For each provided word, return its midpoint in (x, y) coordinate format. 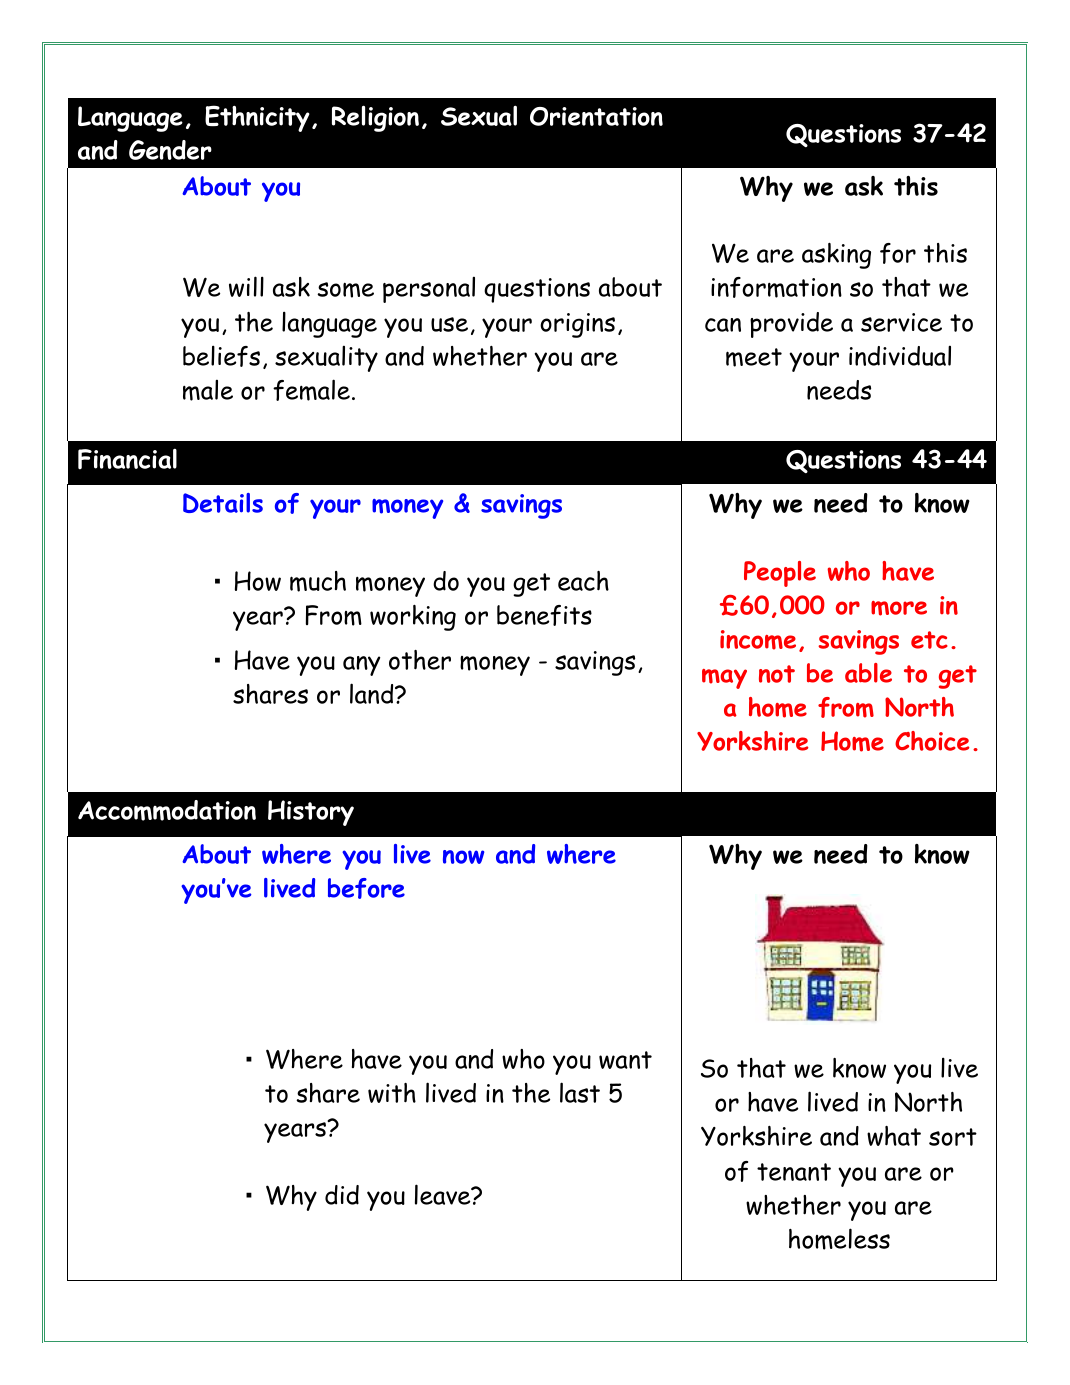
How (258, 581)
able (868, 673)
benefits (544, 615)
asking (836, 256)
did (342, 1195)
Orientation (596, 116)
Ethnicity (257, 118)
